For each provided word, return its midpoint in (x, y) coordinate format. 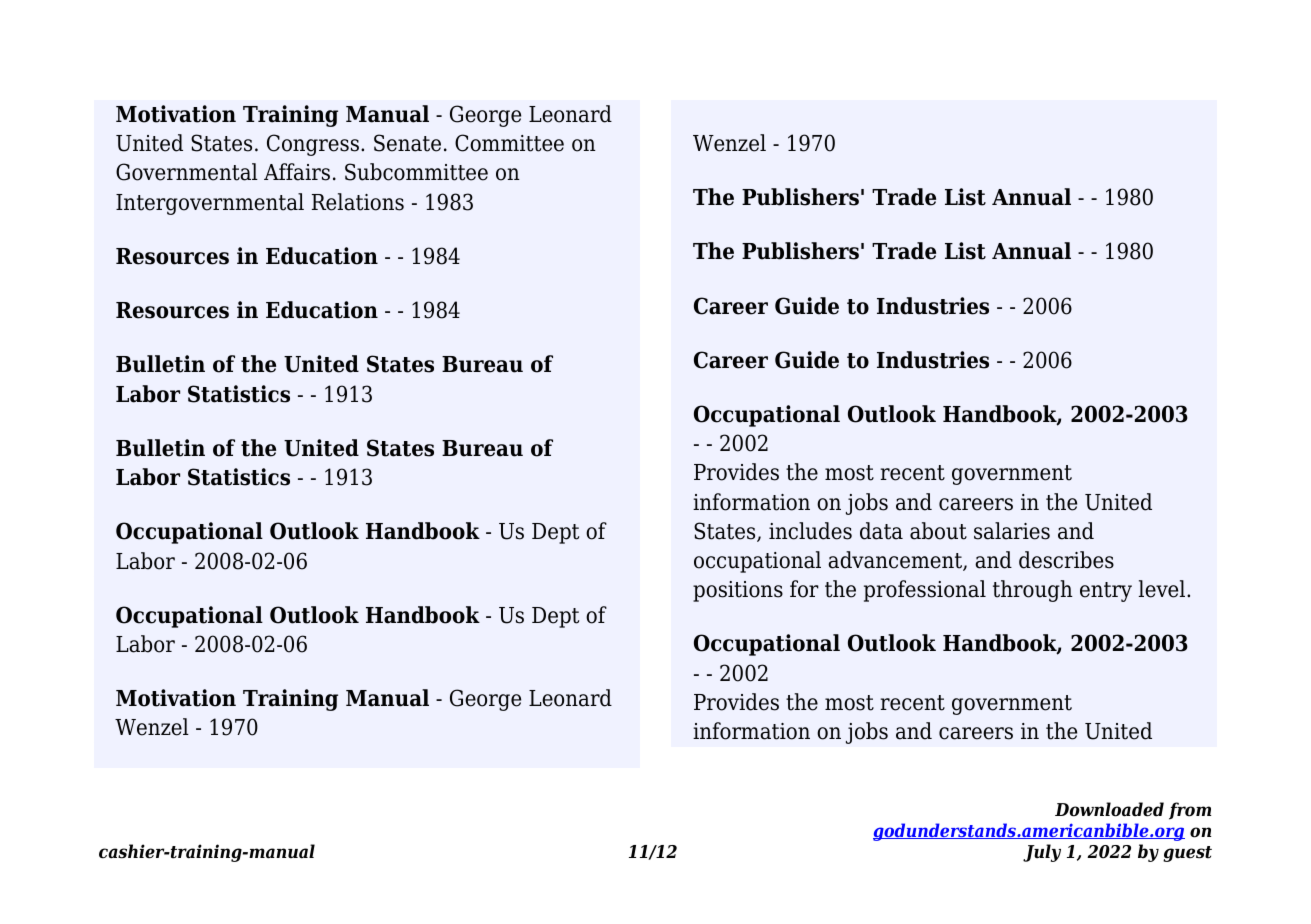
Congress (313, 145)
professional (925, 591)
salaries (1012, 531)
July (1042, 853)
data (881, 531)
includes (810, 531)
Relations (358, 202)
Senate (407, 143)
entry (1106, 592)
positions (738, 591)
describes (1066, 560)
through (1033, 591)
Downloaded (1109, 809)
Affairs (297, 172)
